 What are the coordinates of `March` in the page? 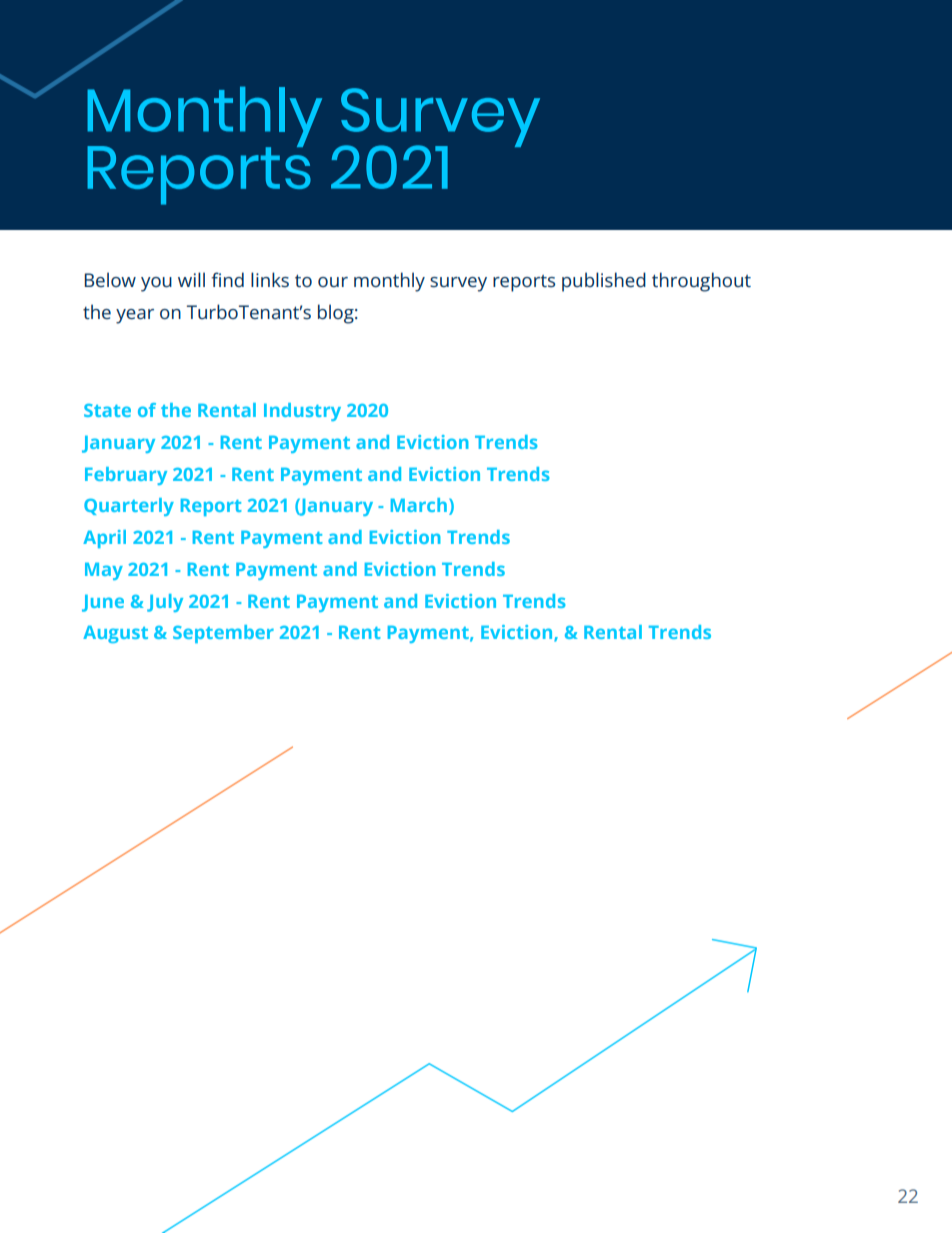 It's located at (419, 505).
